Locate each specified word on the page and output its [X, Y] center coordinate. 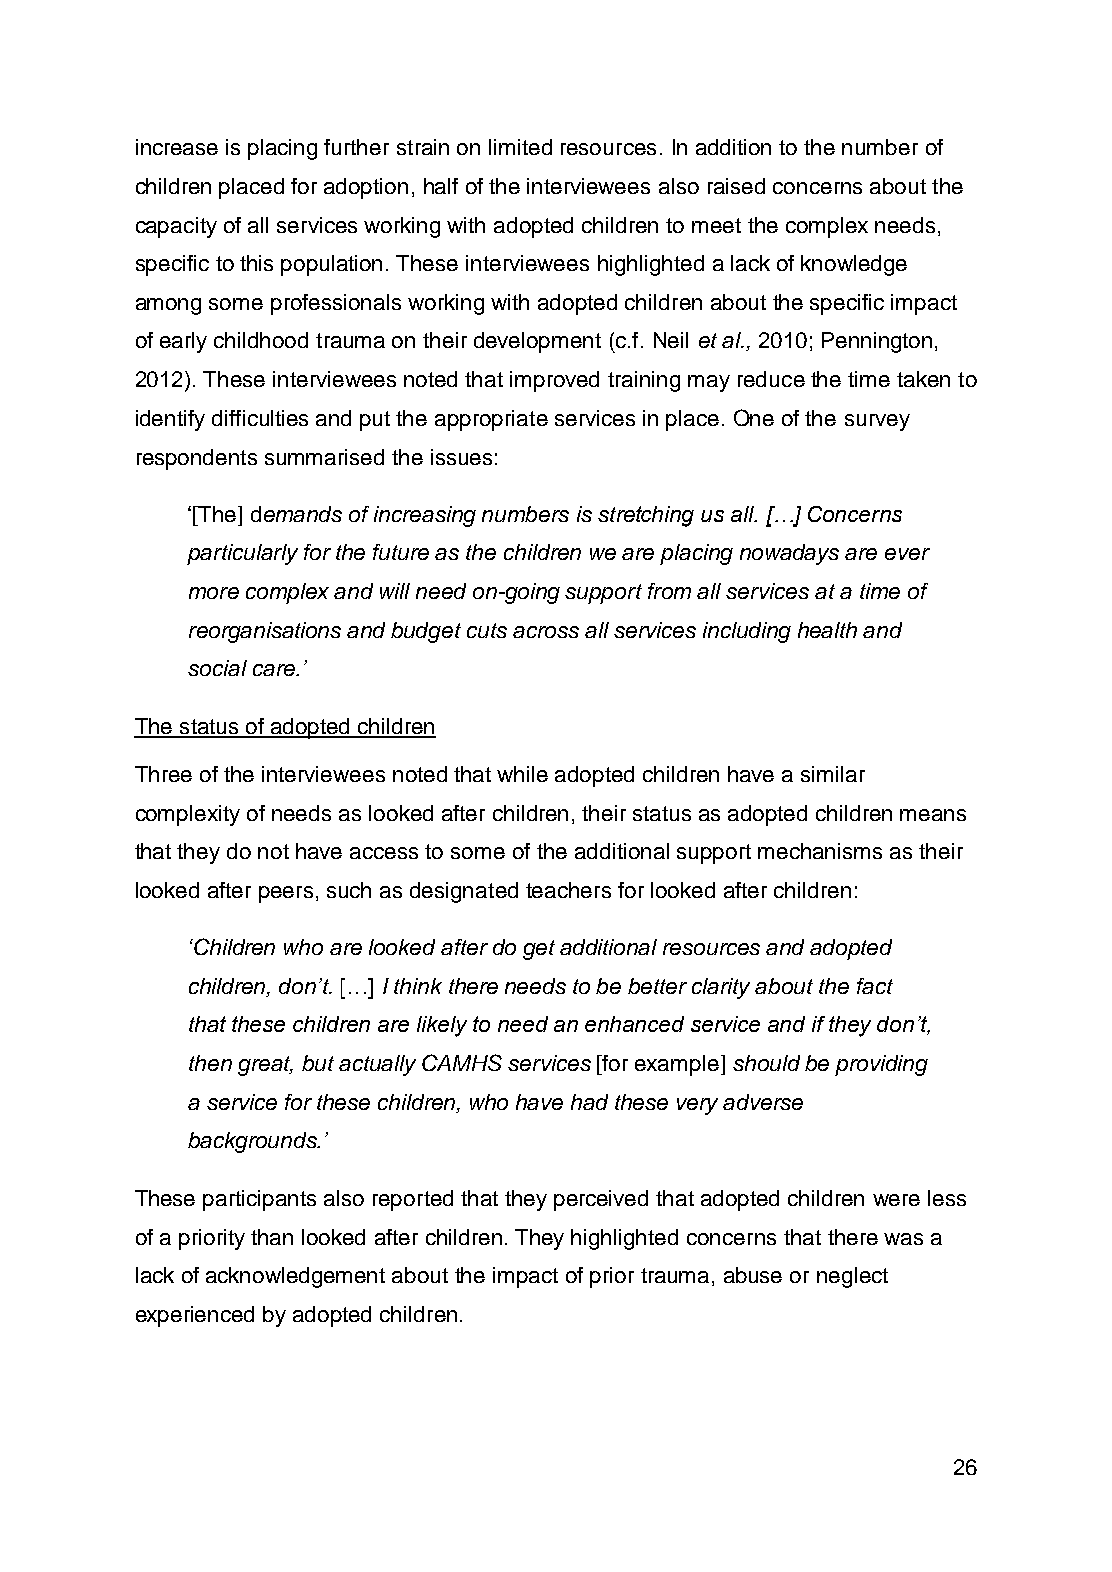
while [522, 774]
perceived [601, 1200]
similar [833, 774]
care [275, 670]
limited [520, 147]
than [272, 1237]
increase [177, 147]
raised [736, 186]
